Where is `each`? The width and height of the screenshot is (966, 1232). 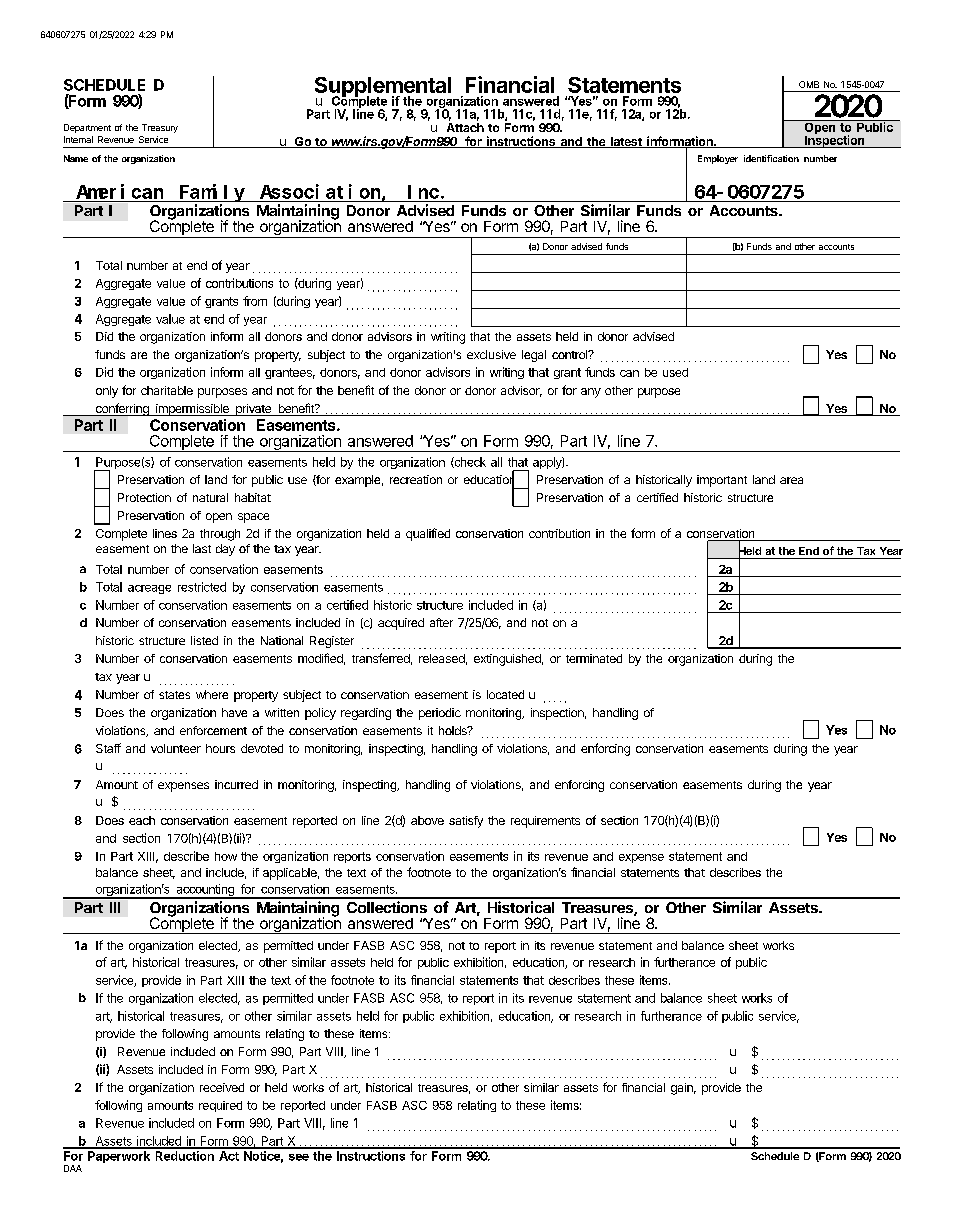 each is located at coordinates (142, 820).
